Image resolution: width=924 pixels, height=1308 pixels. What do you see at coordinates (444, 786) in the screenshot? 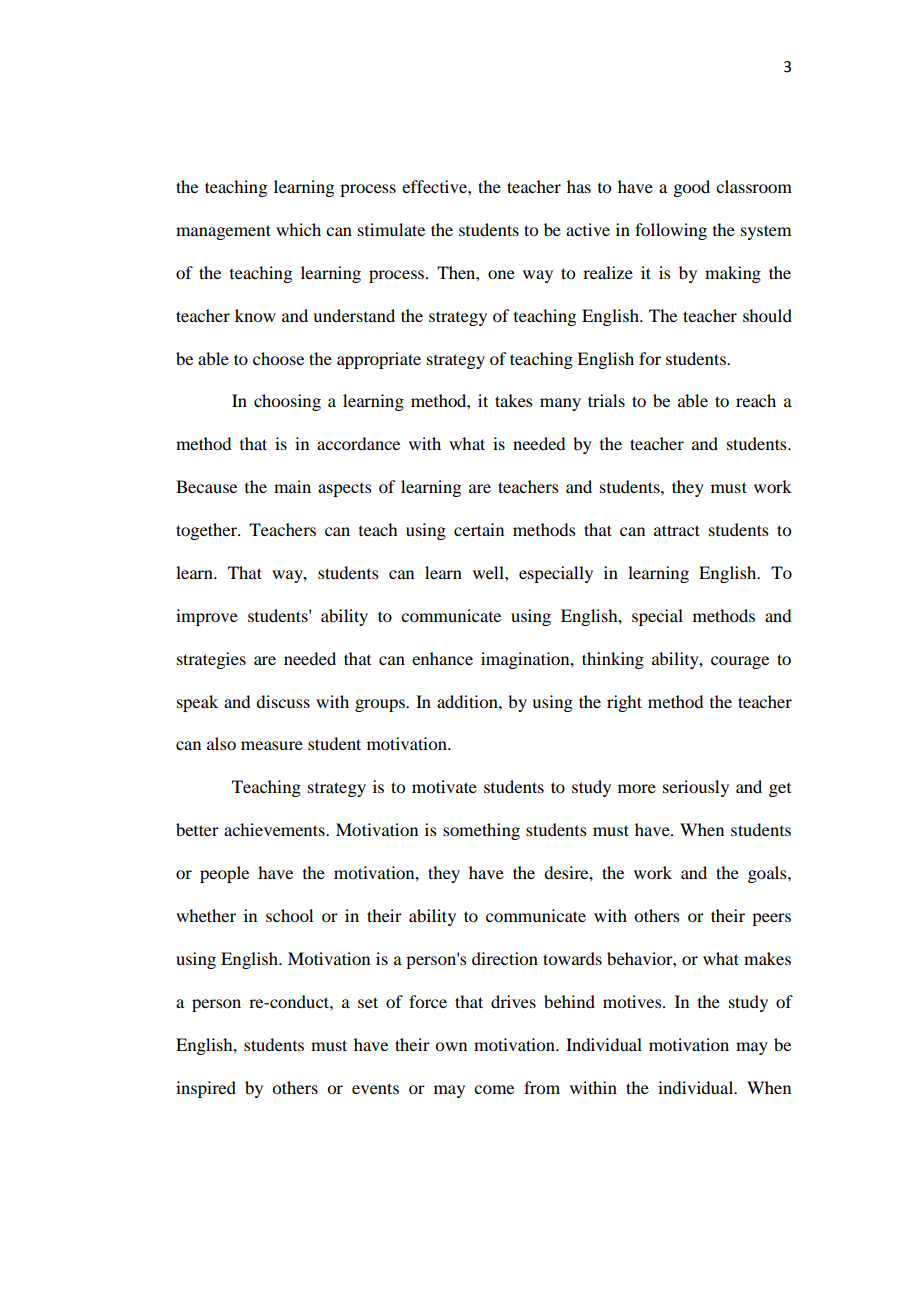
I see `motivate` at bounding box center [444, 786].
